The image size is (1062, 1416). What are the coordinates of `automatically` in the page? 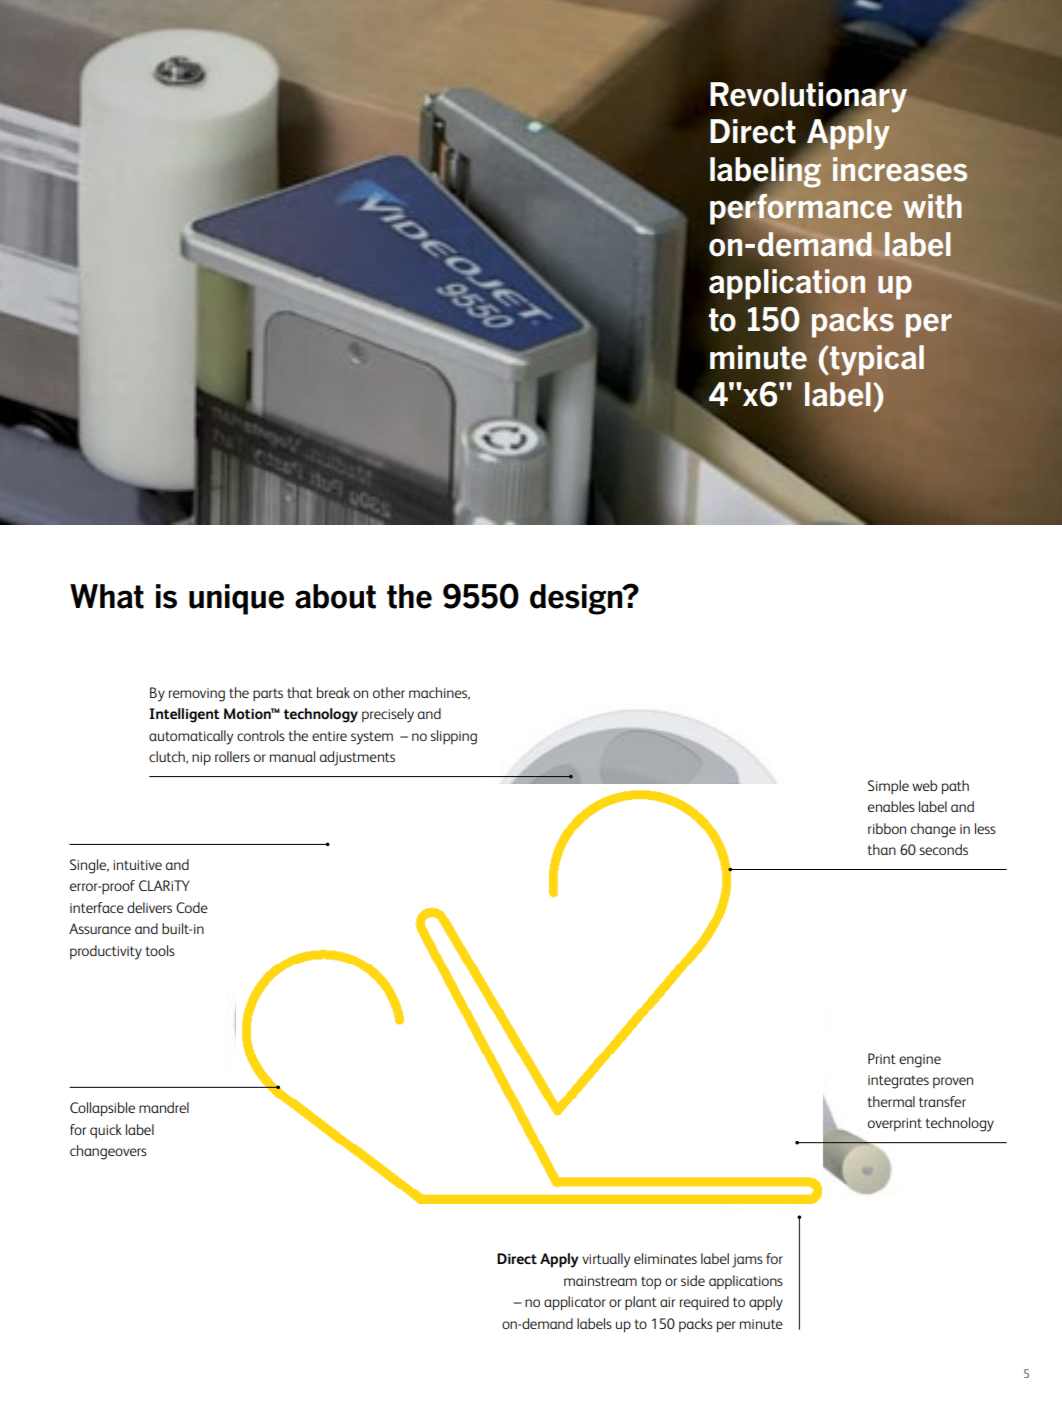 It's located at (191, 737).
